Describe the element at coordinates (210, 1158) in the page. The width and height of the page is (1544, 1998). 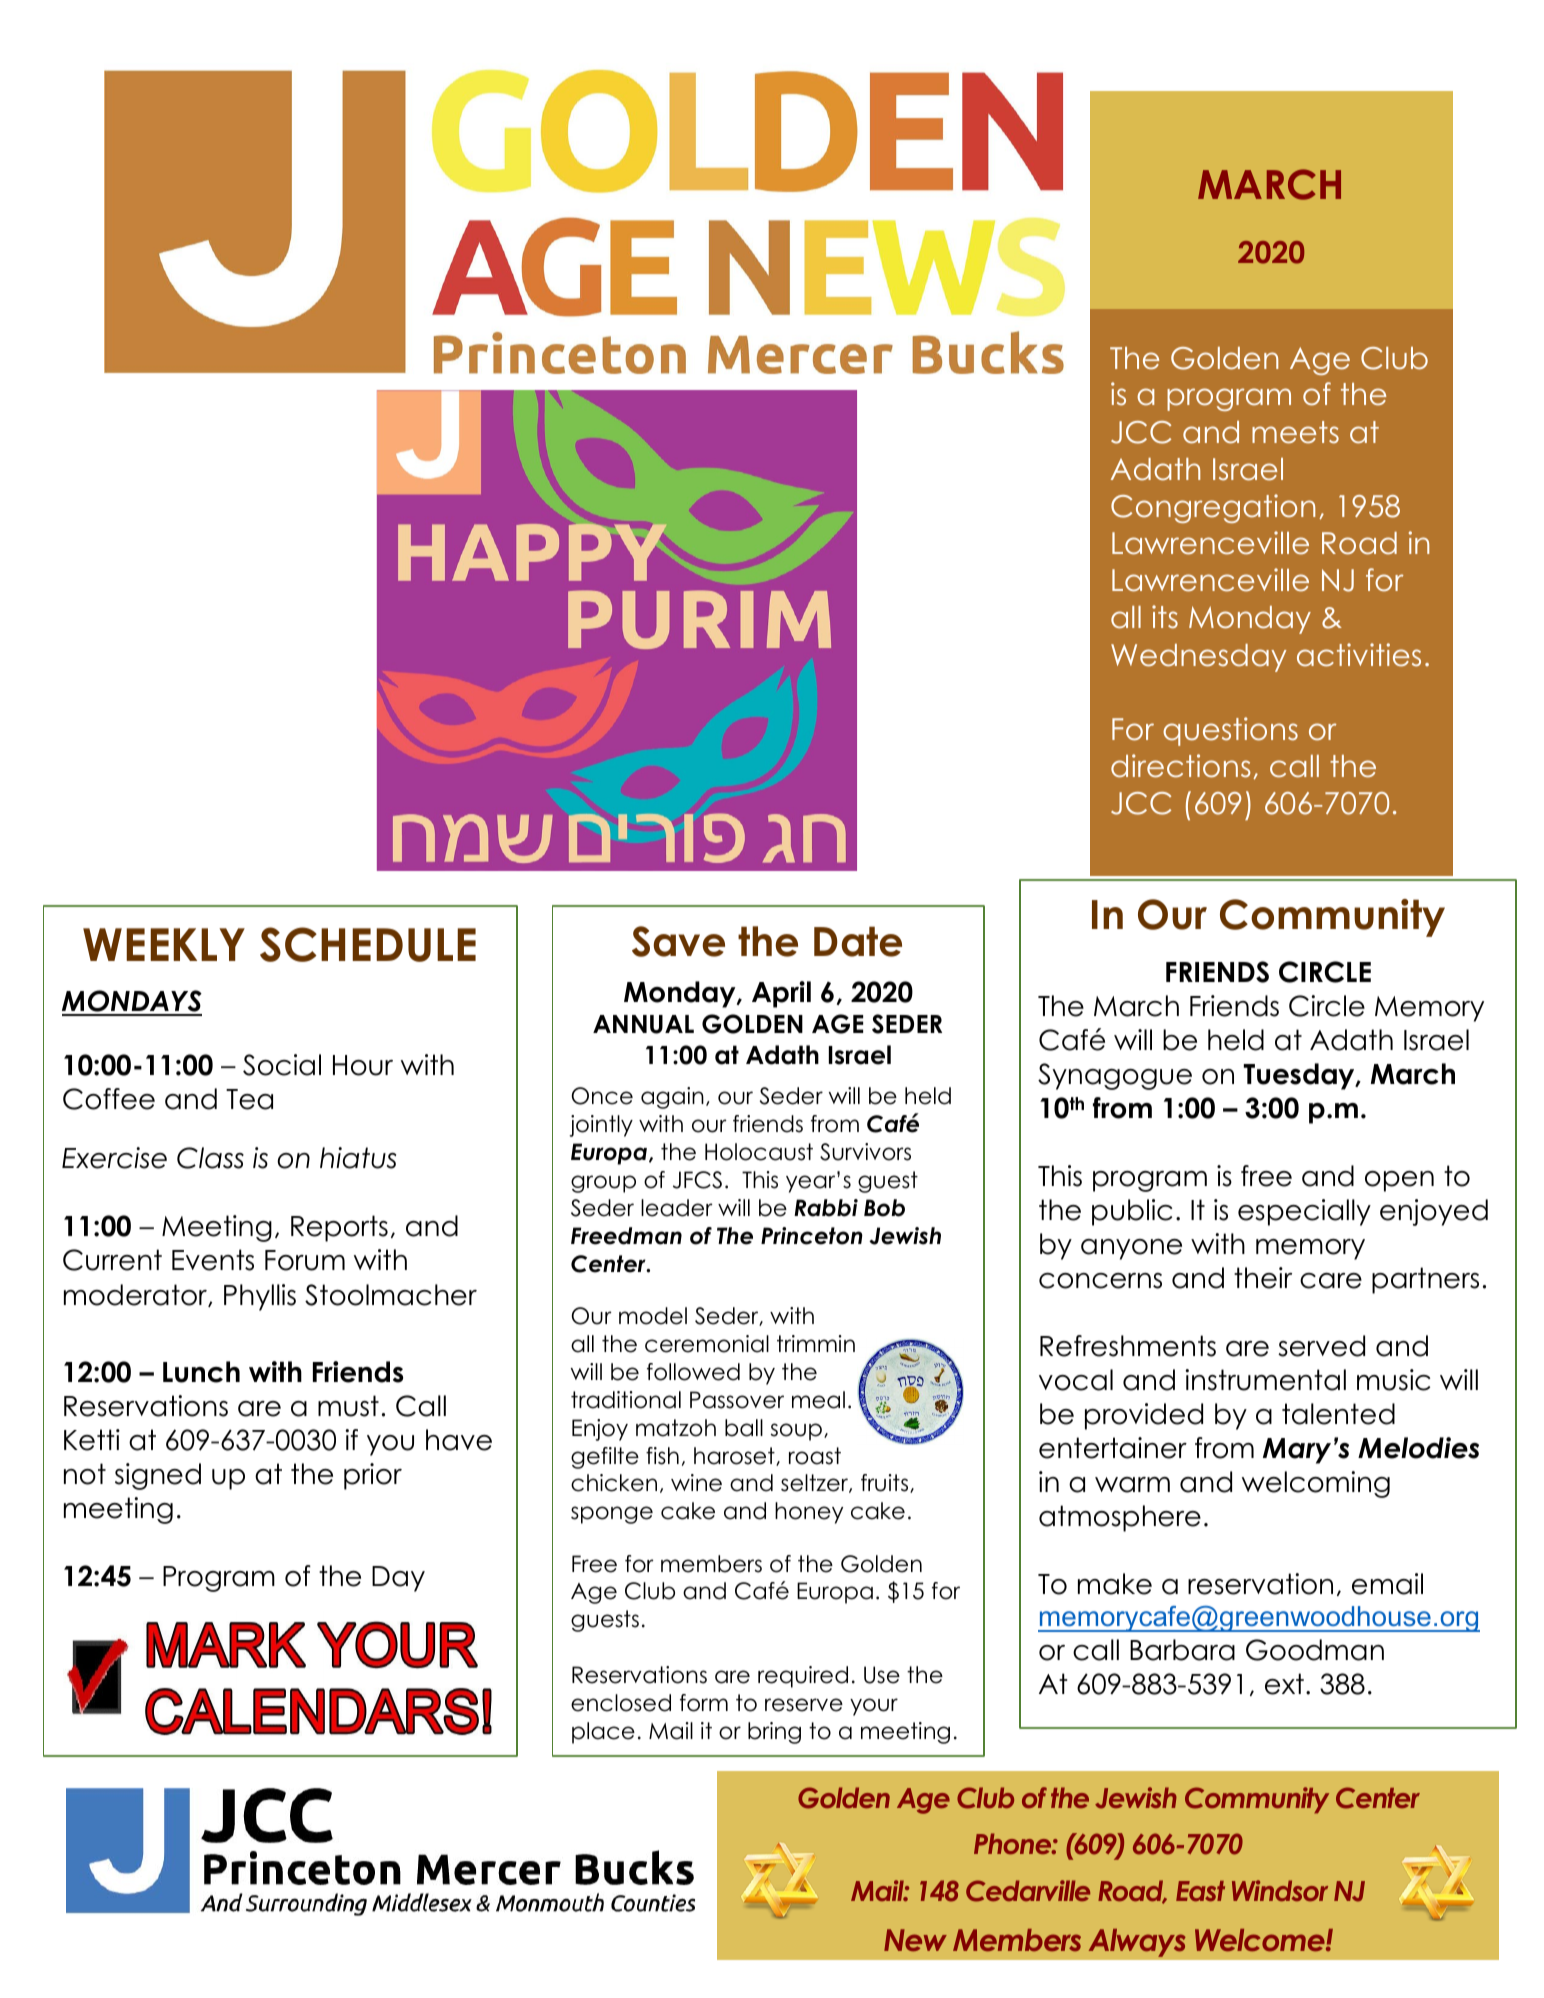
I see `Class` at that location.
